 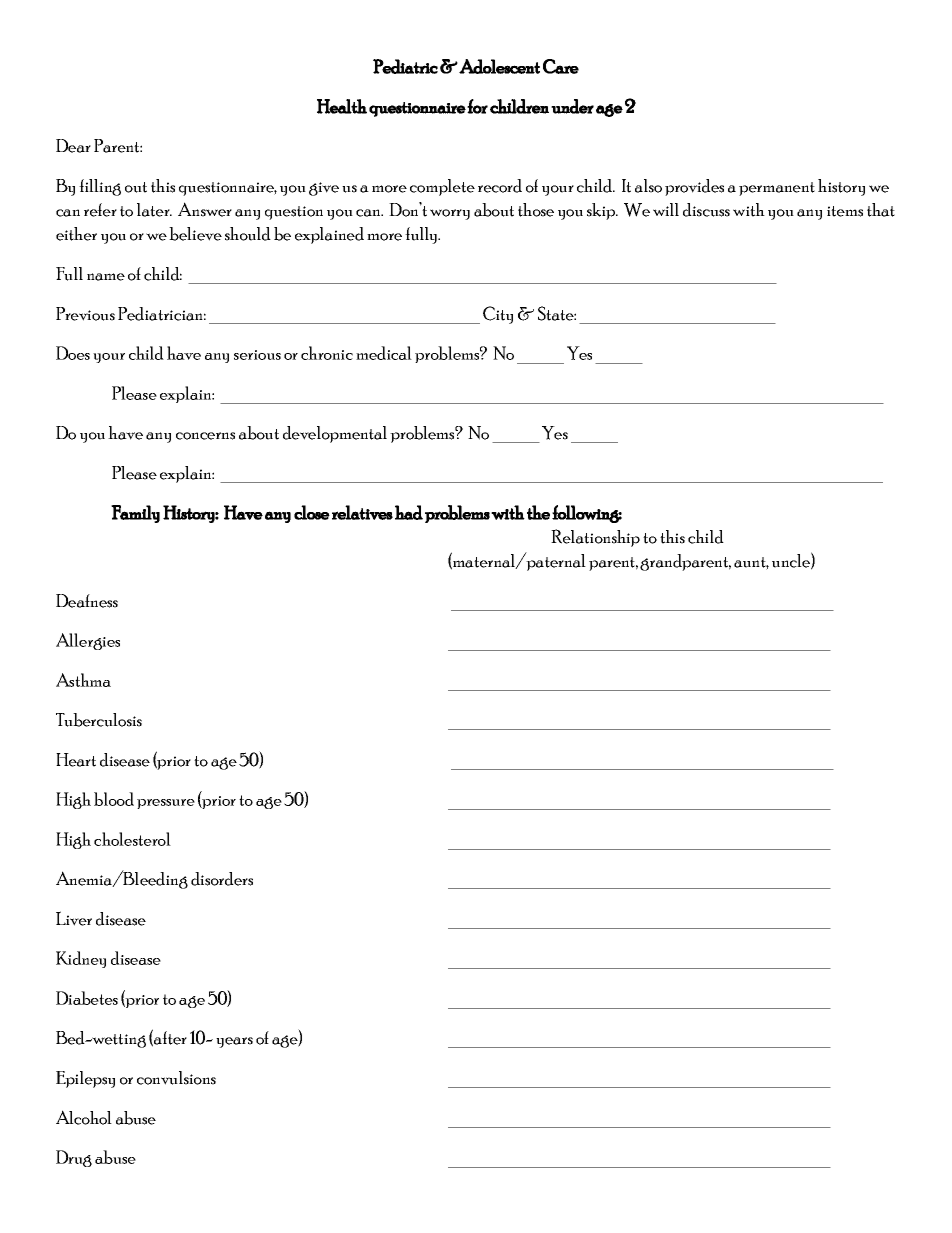 I want to click on Relationship, so click(x=595, y=538).
